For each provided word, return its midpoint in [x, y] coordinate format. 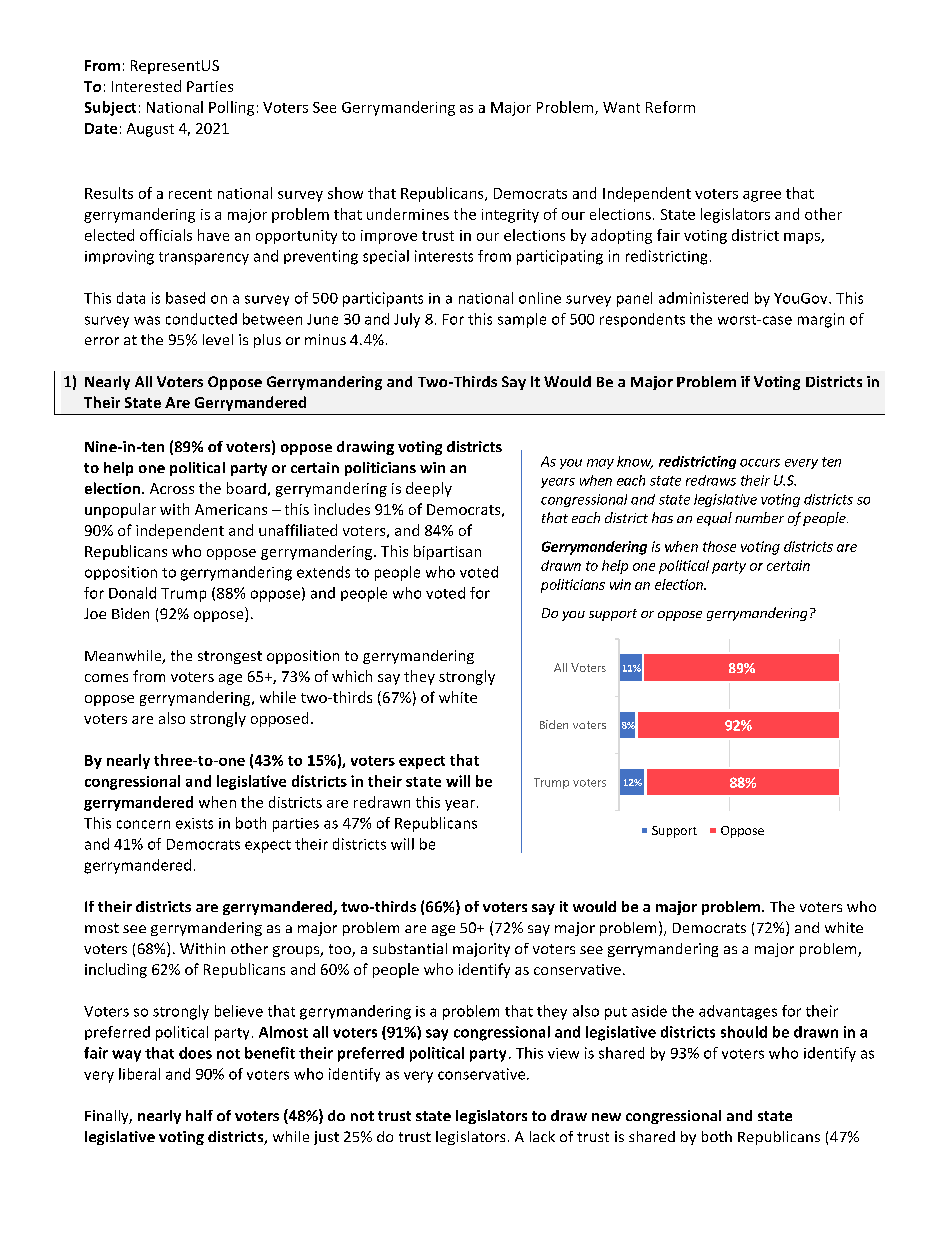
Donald [132, 593]
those [719, 546]
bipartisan [447, 552]
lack [542, 1136]
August [150, 130]
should [744, 1032]
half [199, 1115]
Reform [670, 107]
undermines [408, 214]
